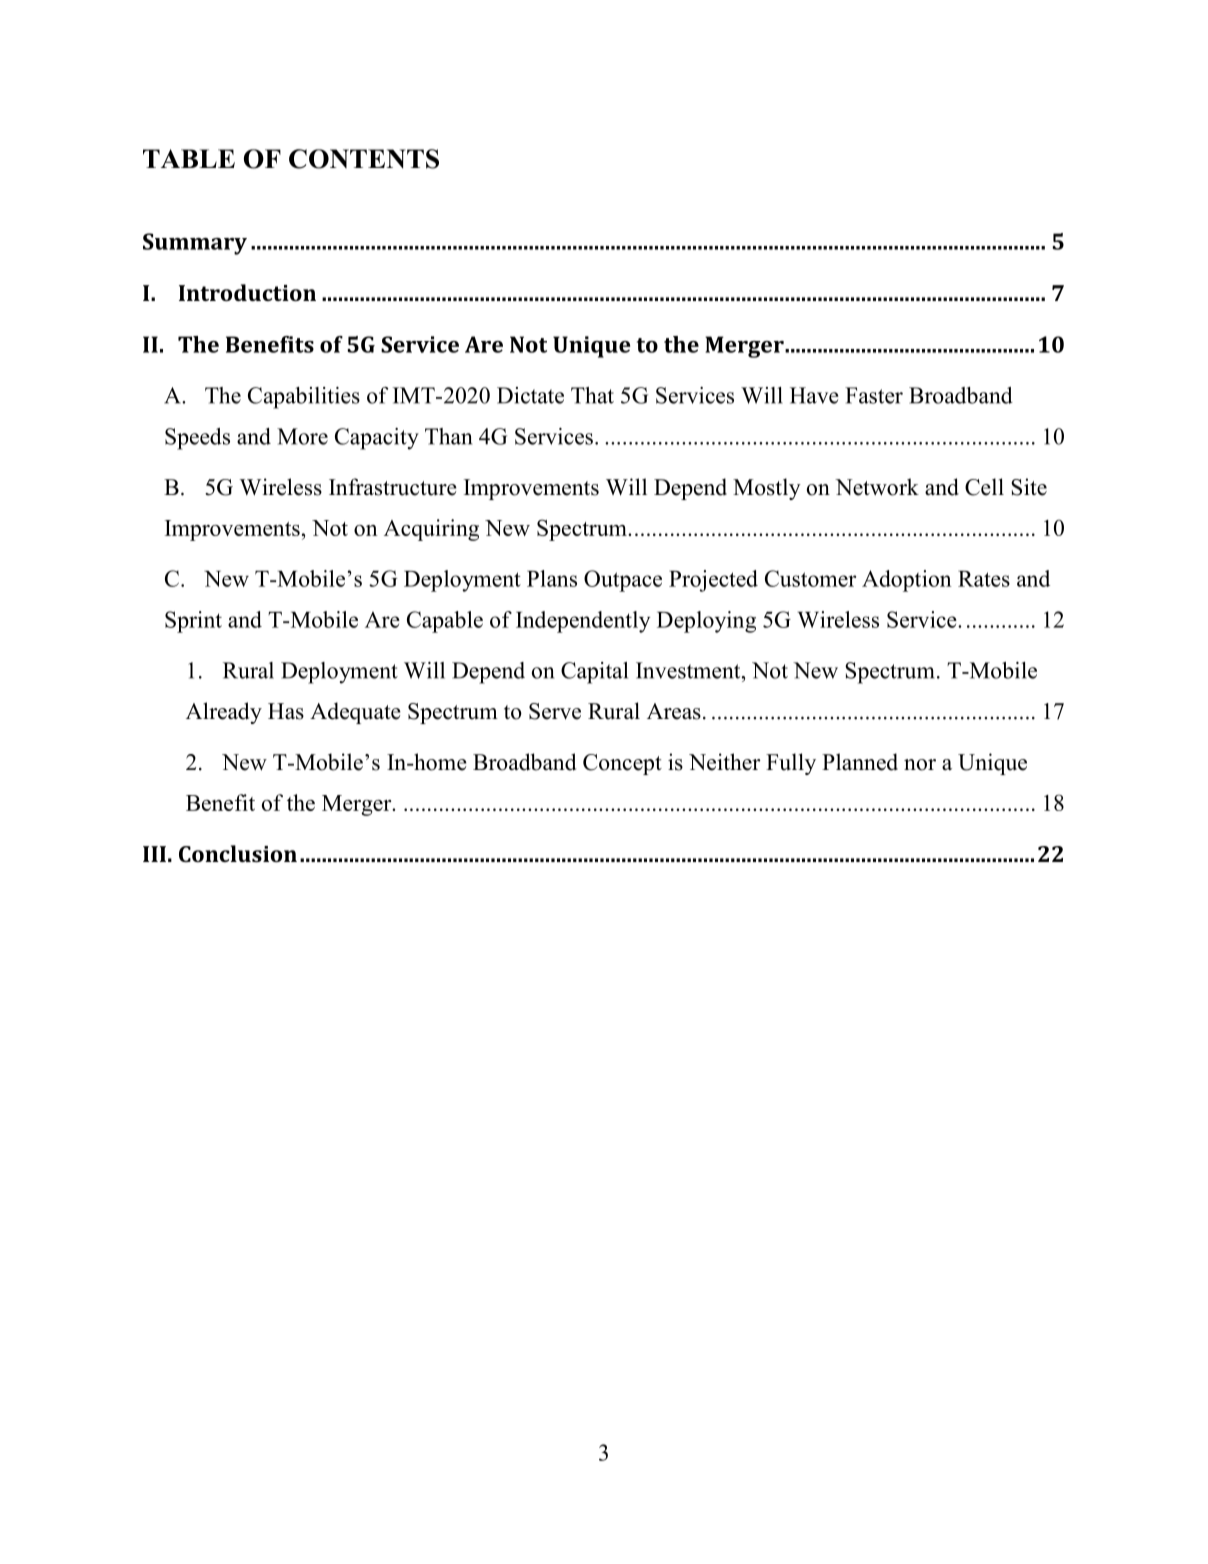 The height and width of the screenshot is (1564, 1208). Describe the element at coordinates (364, 159) in the screenshot. I see `CONTENTS` at that location.
